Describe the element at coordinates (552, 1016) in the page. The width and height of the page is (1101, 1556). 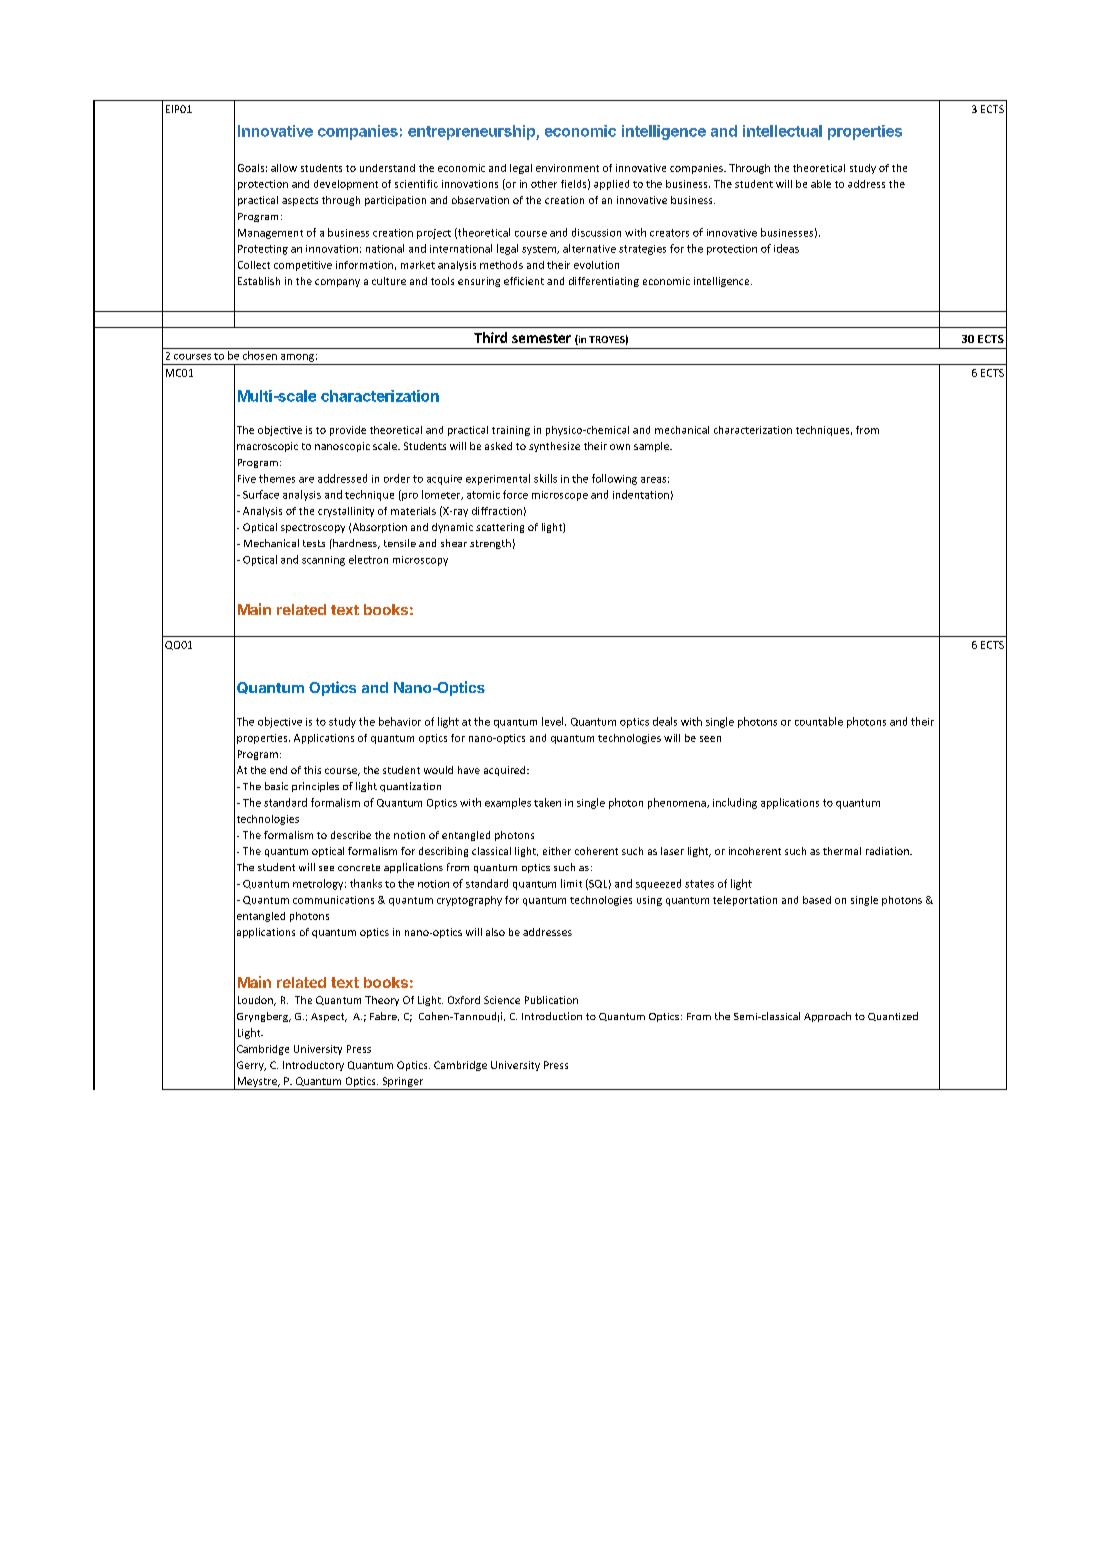
I see `Introduction` at that location.
